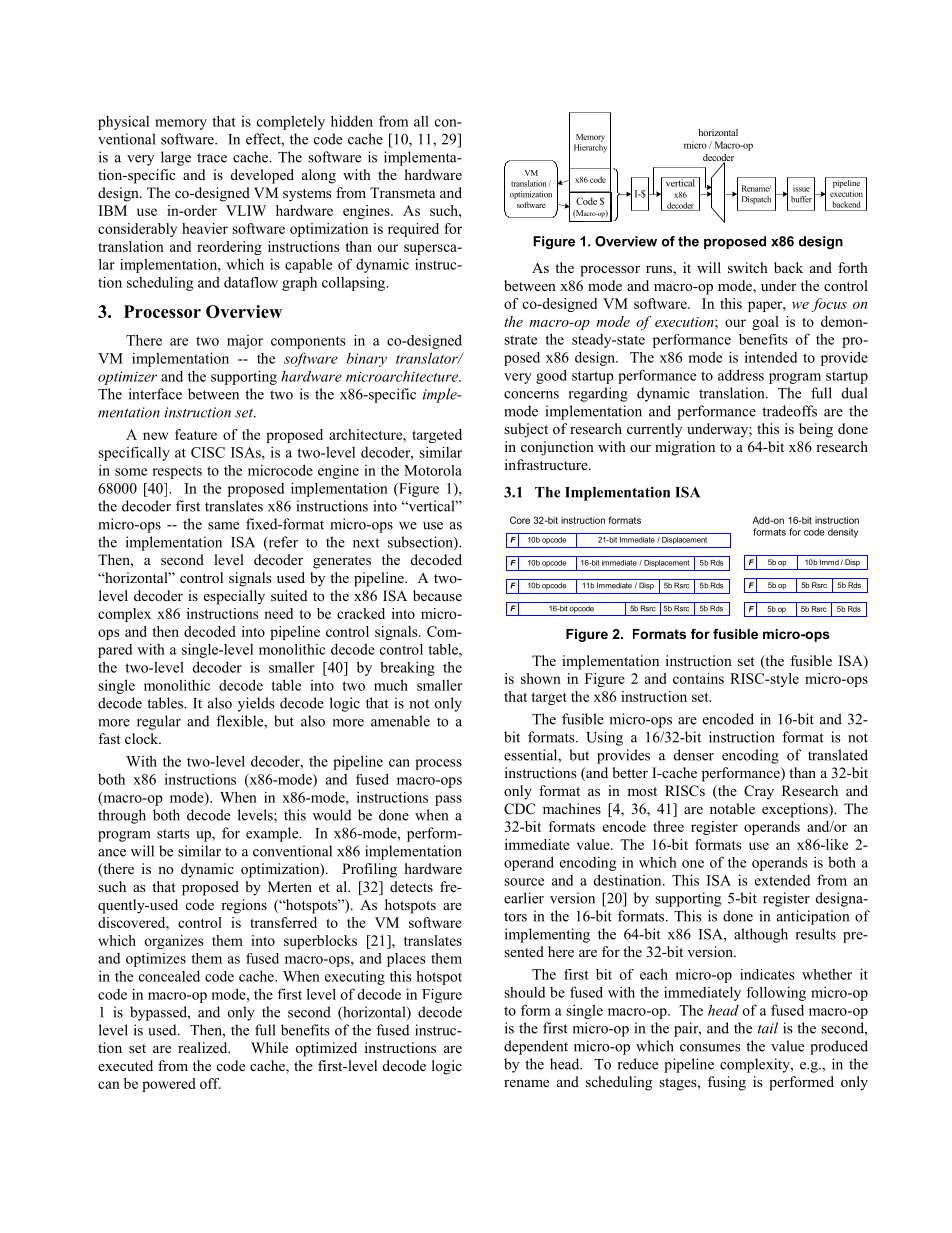  Describe the element at coordinates (843, 533) in the screenshot. I see `density` at that location.
